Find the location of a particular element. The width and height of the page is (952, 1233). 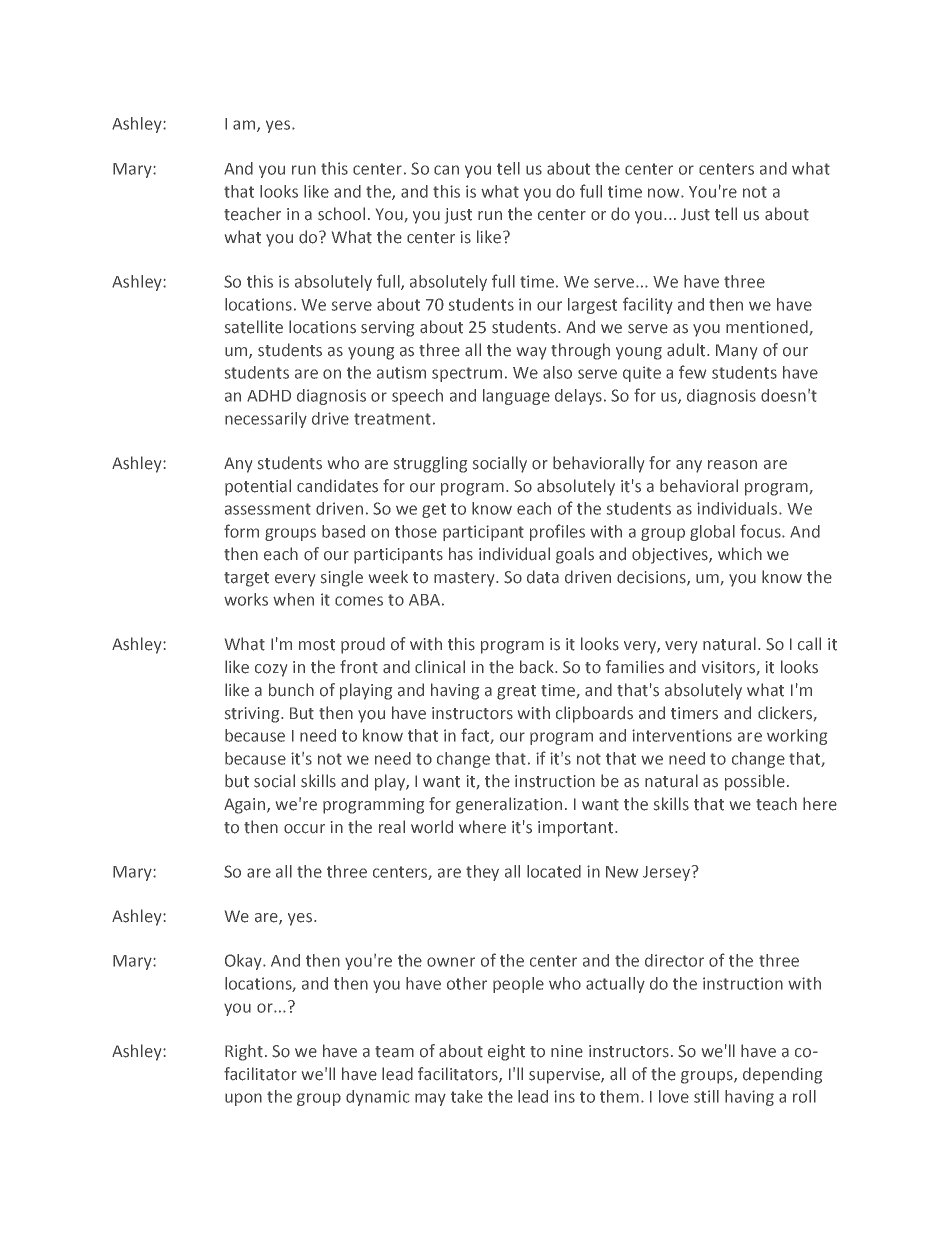

candidates is located at coordinates (337, 486).
